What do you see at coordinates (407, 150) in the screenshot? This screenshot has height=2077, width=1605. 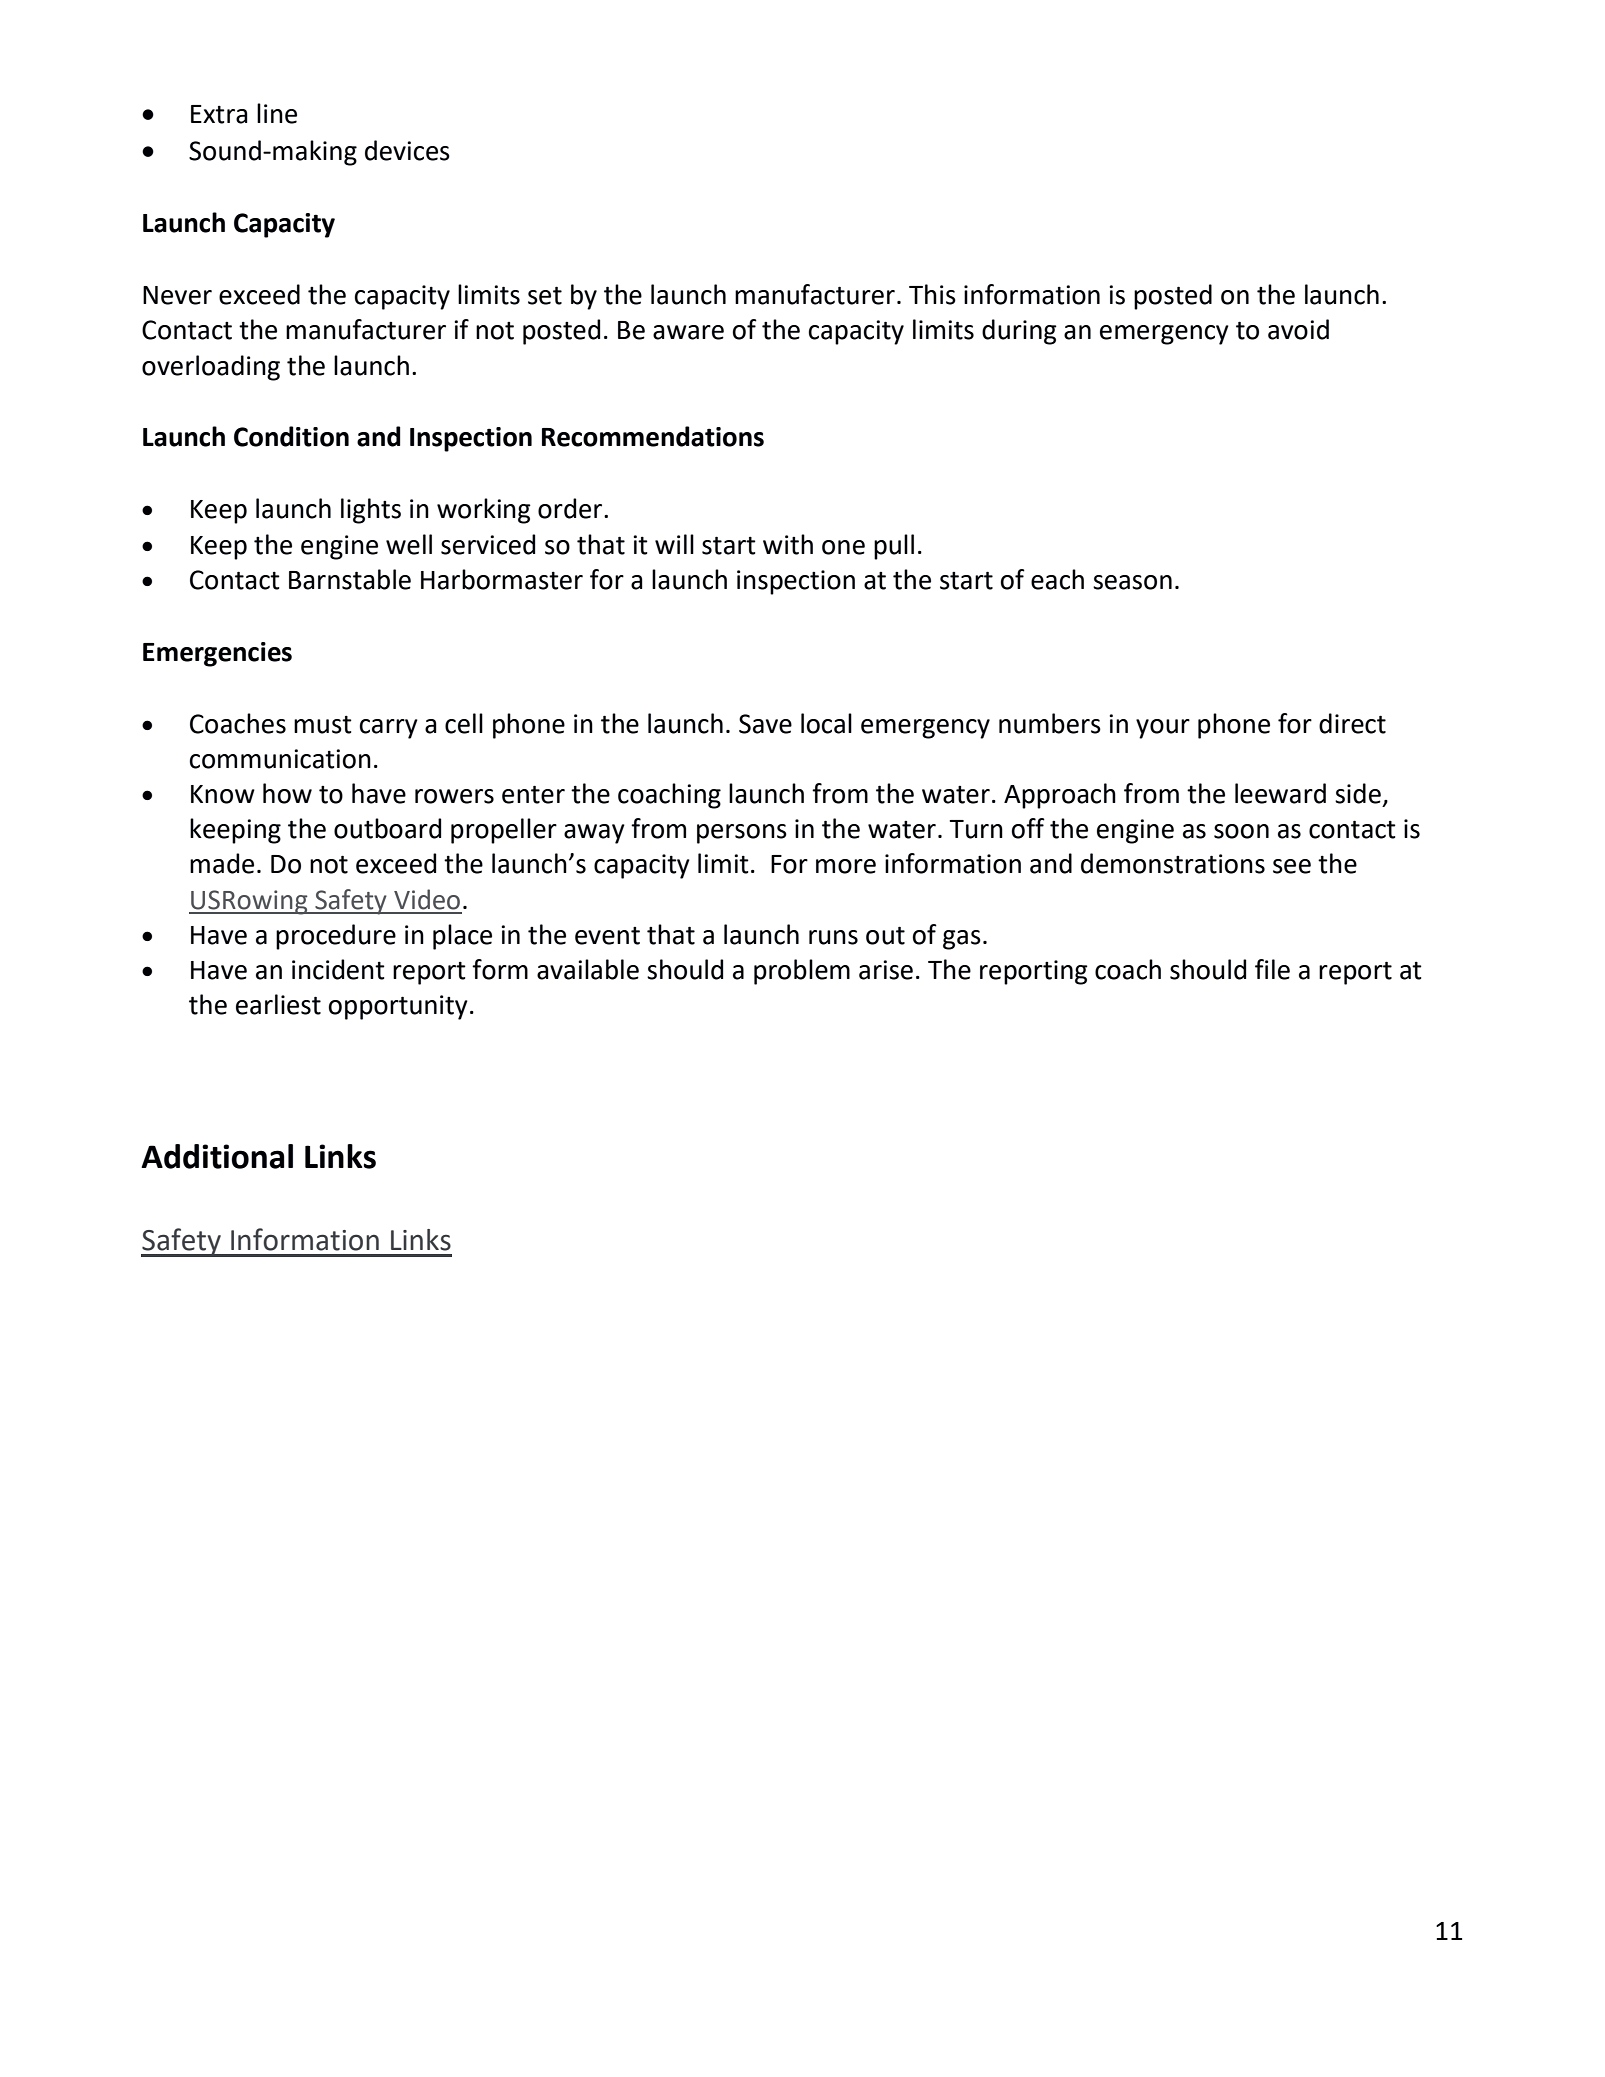 I see `devices` at bounding box center [407, 150].
